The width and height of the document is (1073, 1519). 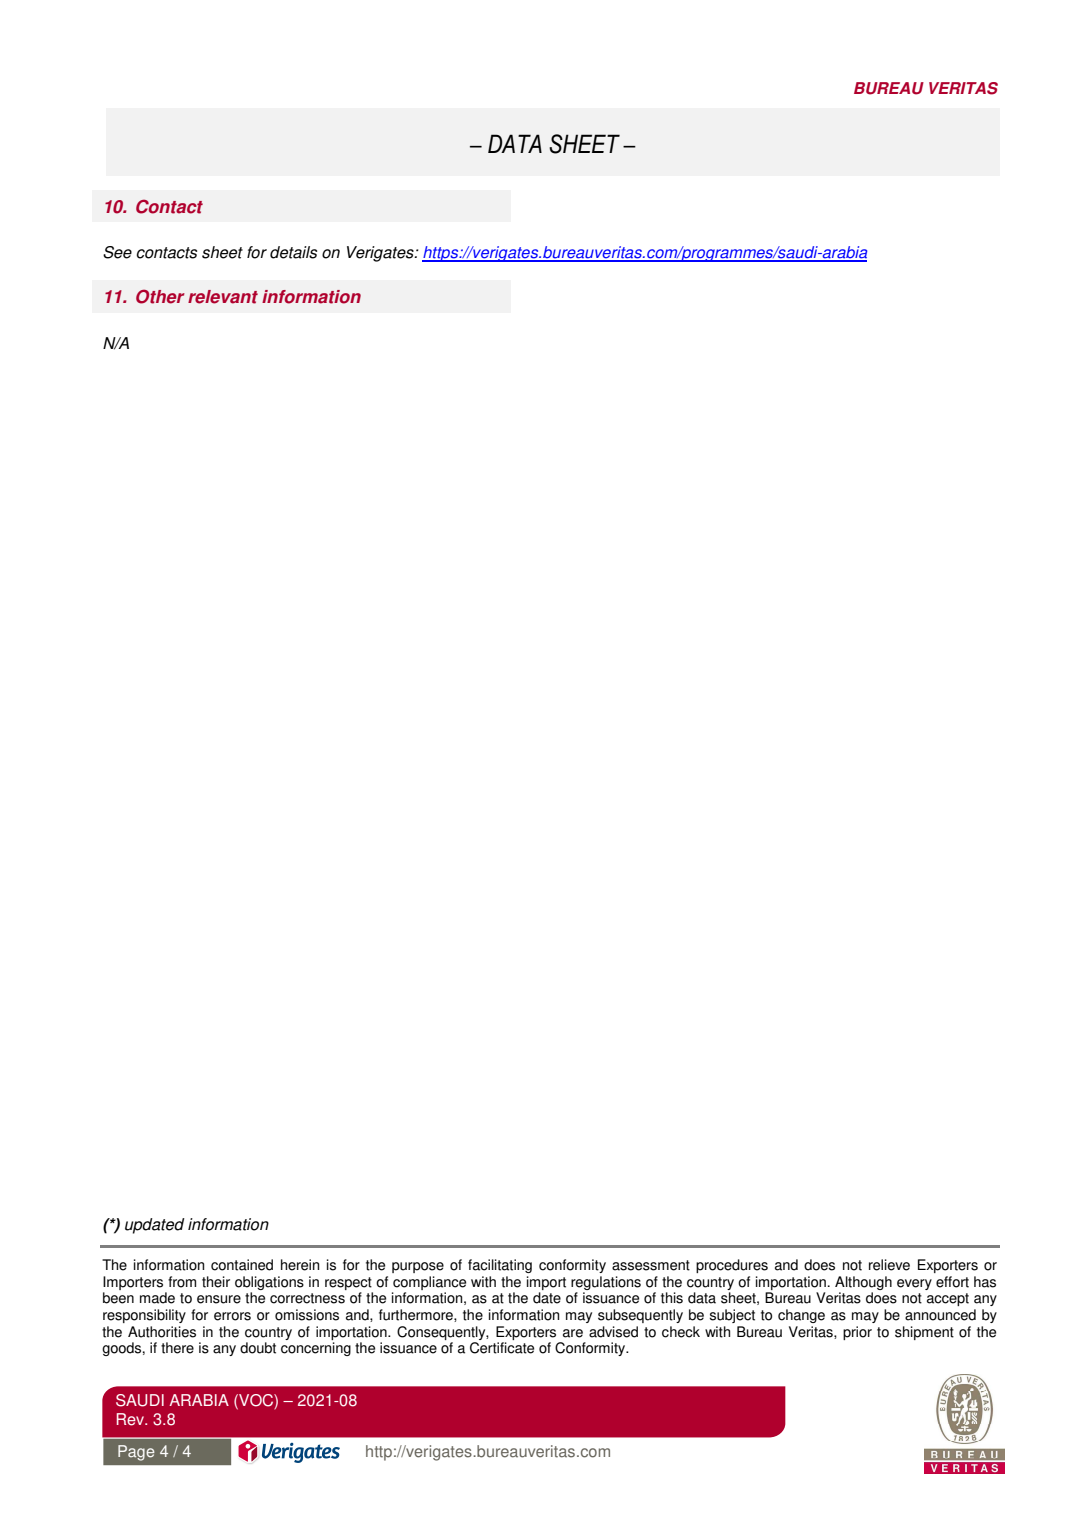 What do you see at coordinates (863, 1283) in the document?
I see `Although` at bounding box center [863, 1283].
